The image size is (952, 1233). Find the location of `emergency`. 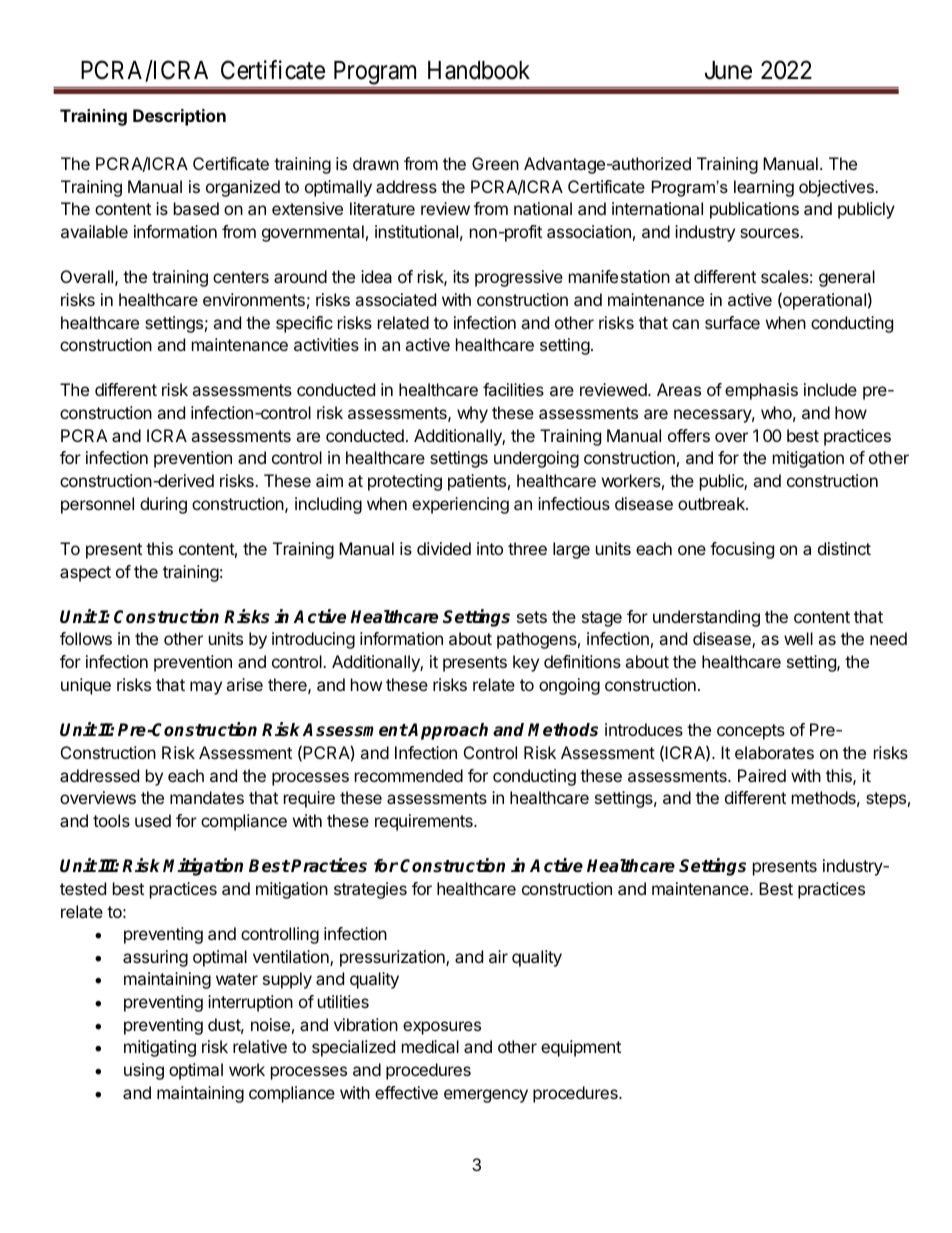

emergency is located at coordinates (486, 1096).
